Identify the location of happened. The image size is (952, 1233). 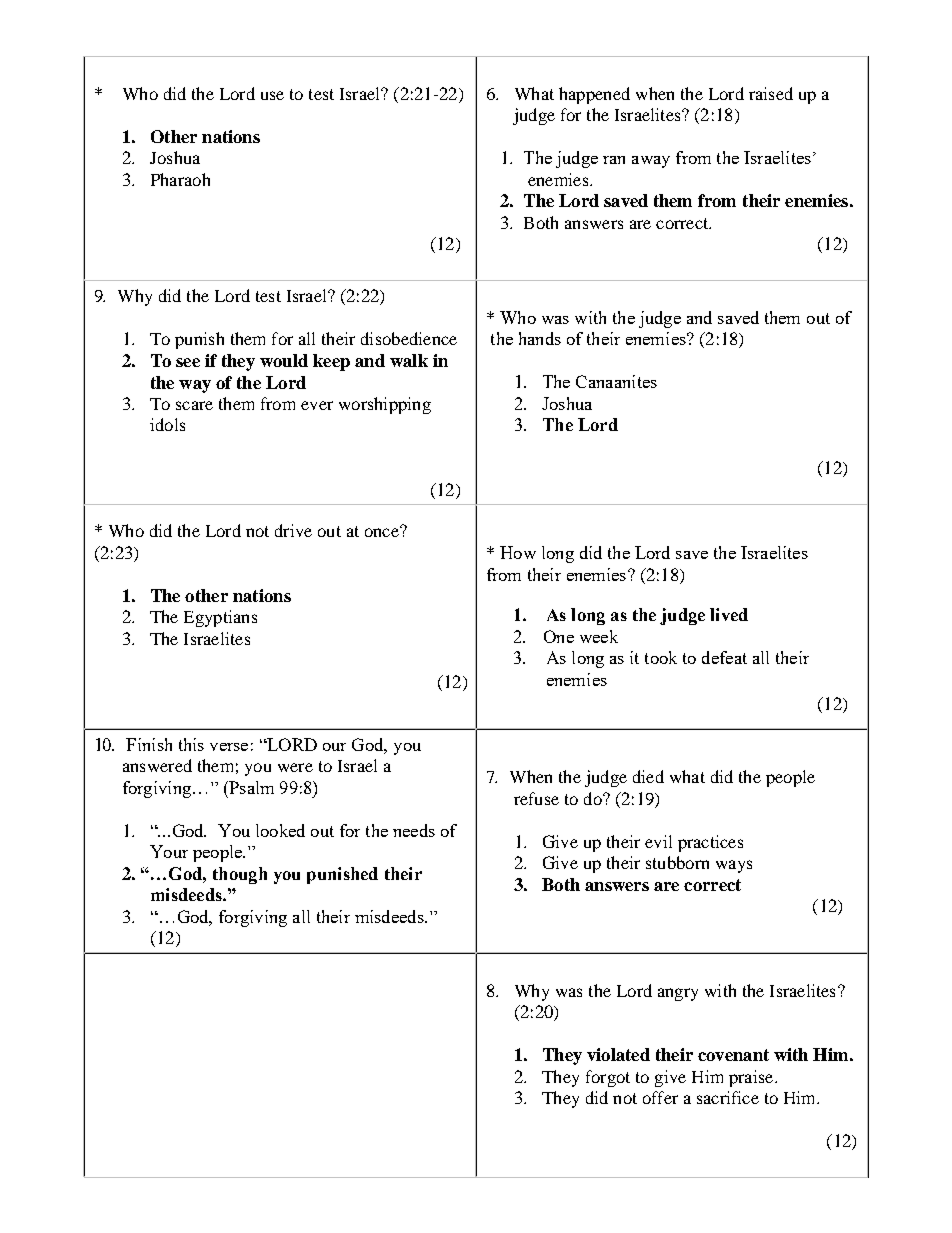
(594, 95).
